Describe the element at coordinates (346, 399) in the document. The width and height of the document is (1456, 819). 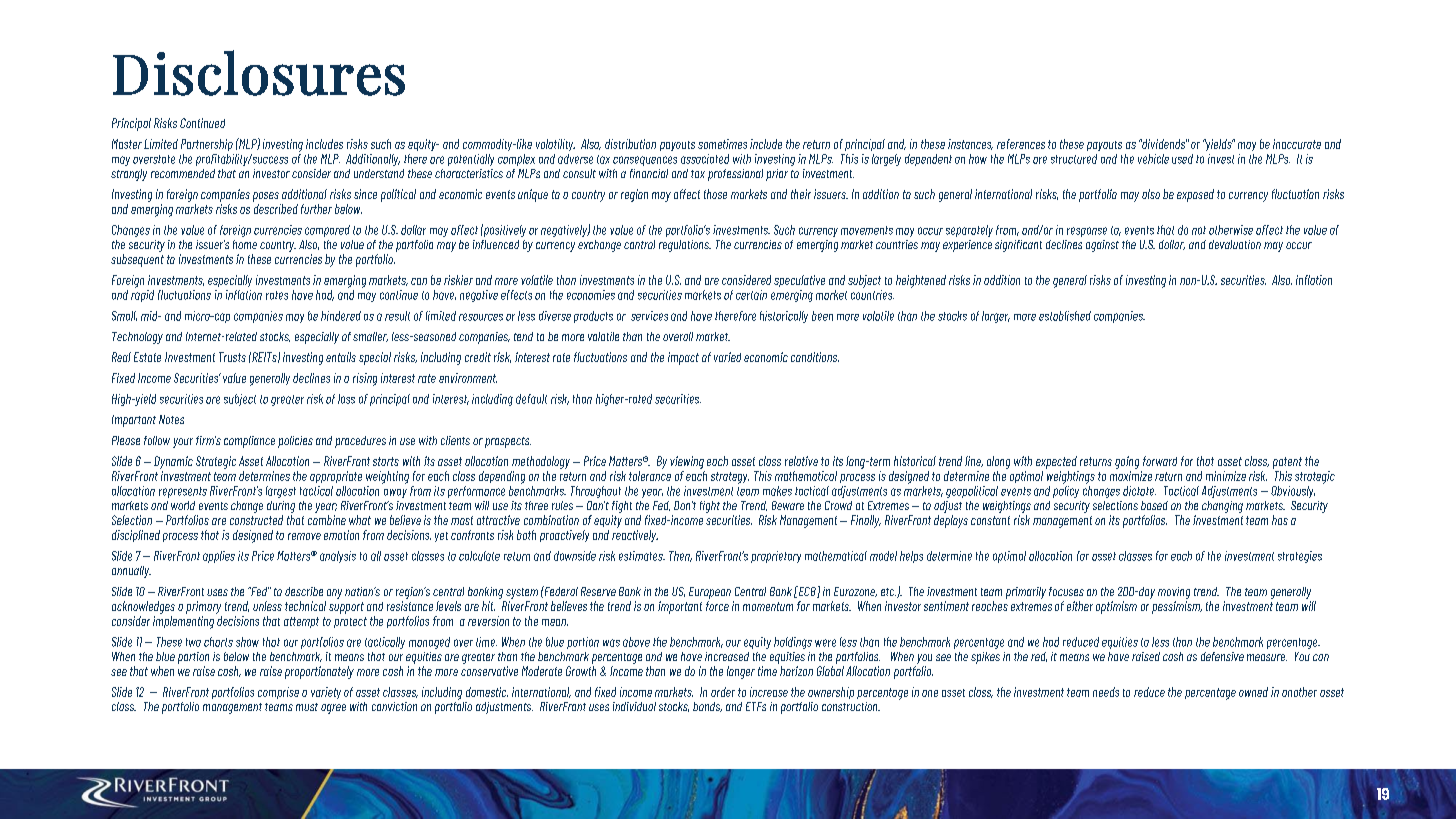
I see `loss` at that location.
